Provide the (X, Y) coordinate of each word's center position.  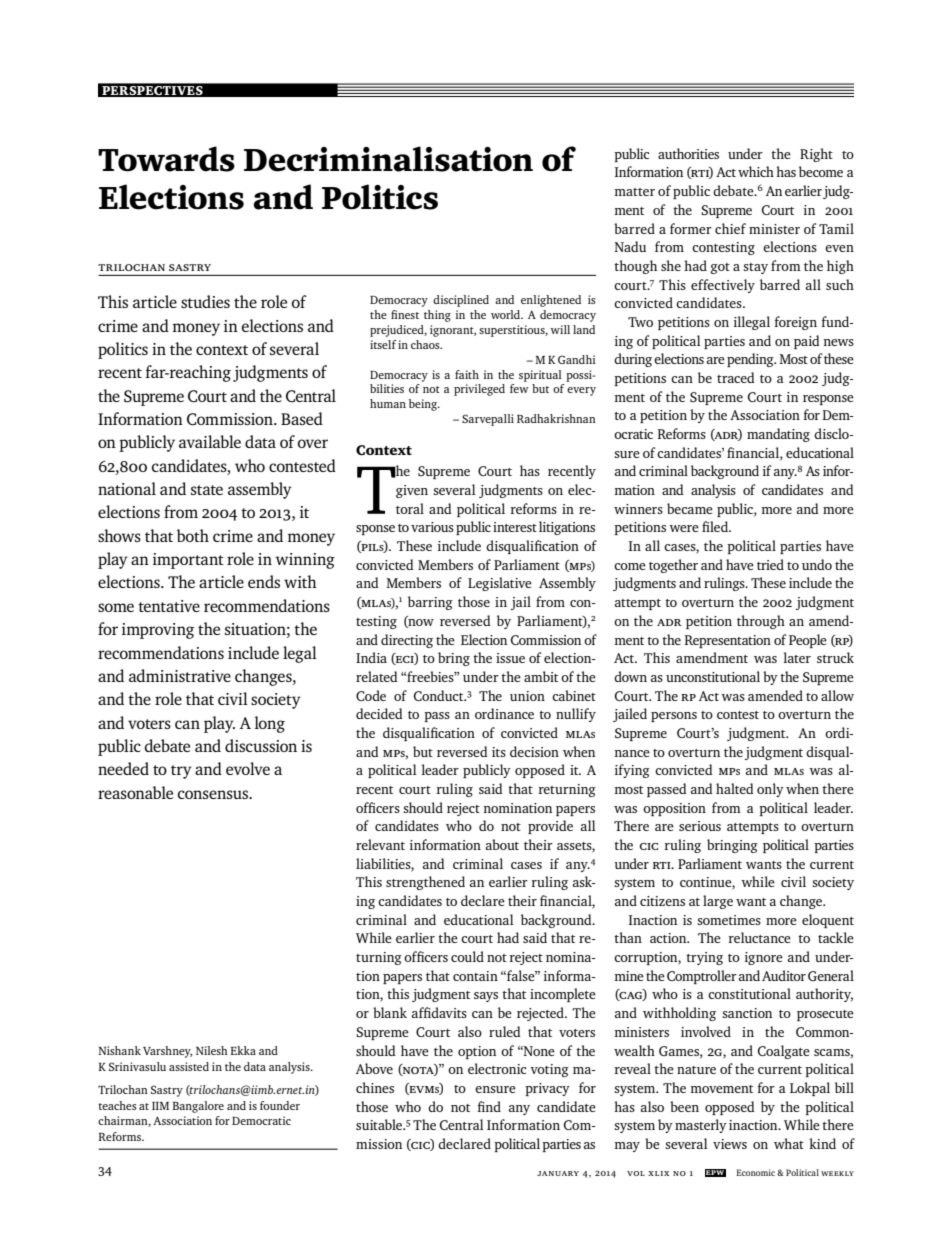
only (770, 790)
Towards (166, 159)
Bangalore (198, 1107)
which (756, 171)
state (207, 490)
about (502, 844)
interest (515, 527)
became (690, 508)
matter (635, 192)
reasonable (135, 792)
